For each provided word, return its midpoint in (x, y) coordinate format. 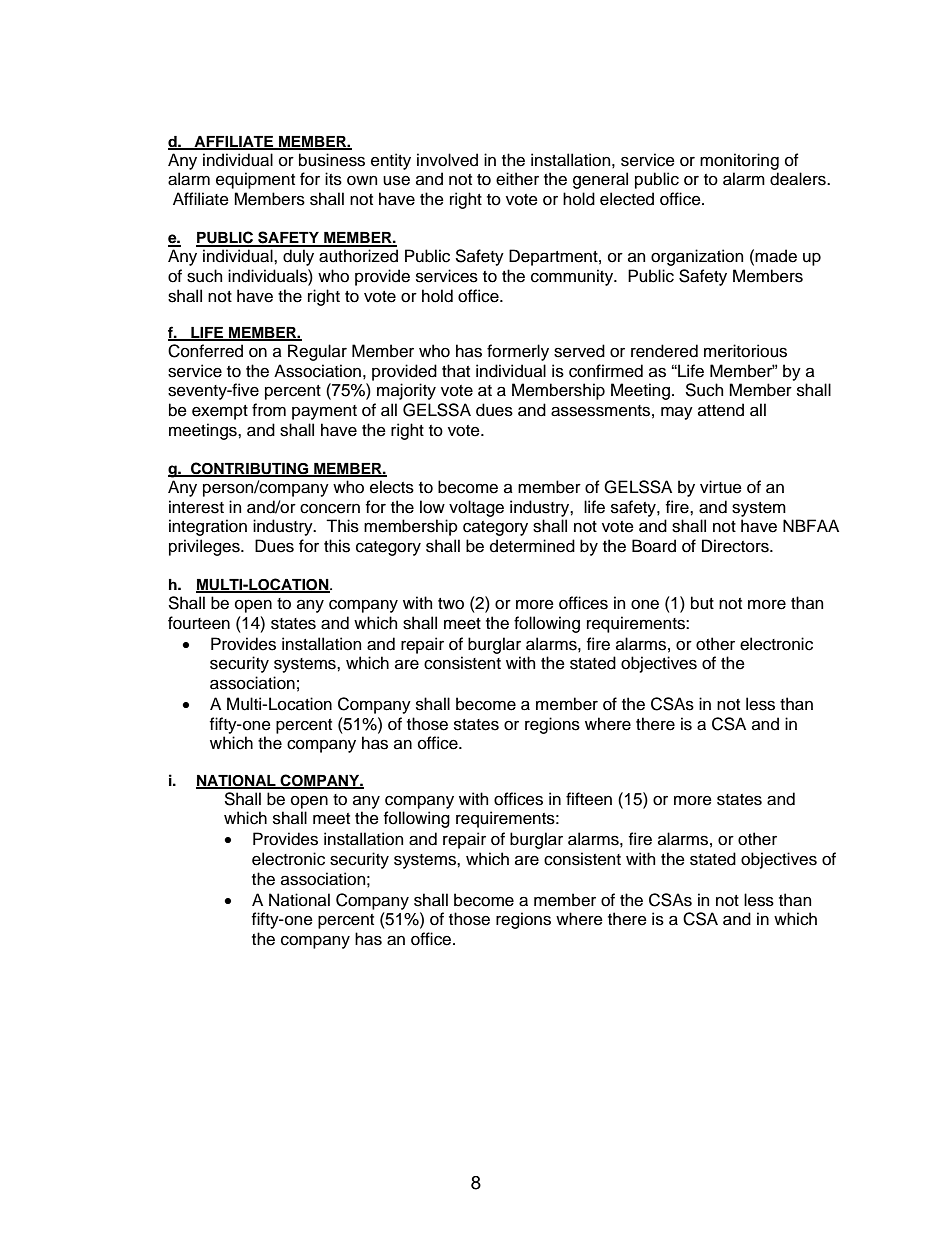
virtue (721, 487)
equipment (255, 180)
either (517, 179)
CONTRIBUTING (250, 469)
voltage (476, 508)
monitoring (739, 161)
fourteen (199, 623)
